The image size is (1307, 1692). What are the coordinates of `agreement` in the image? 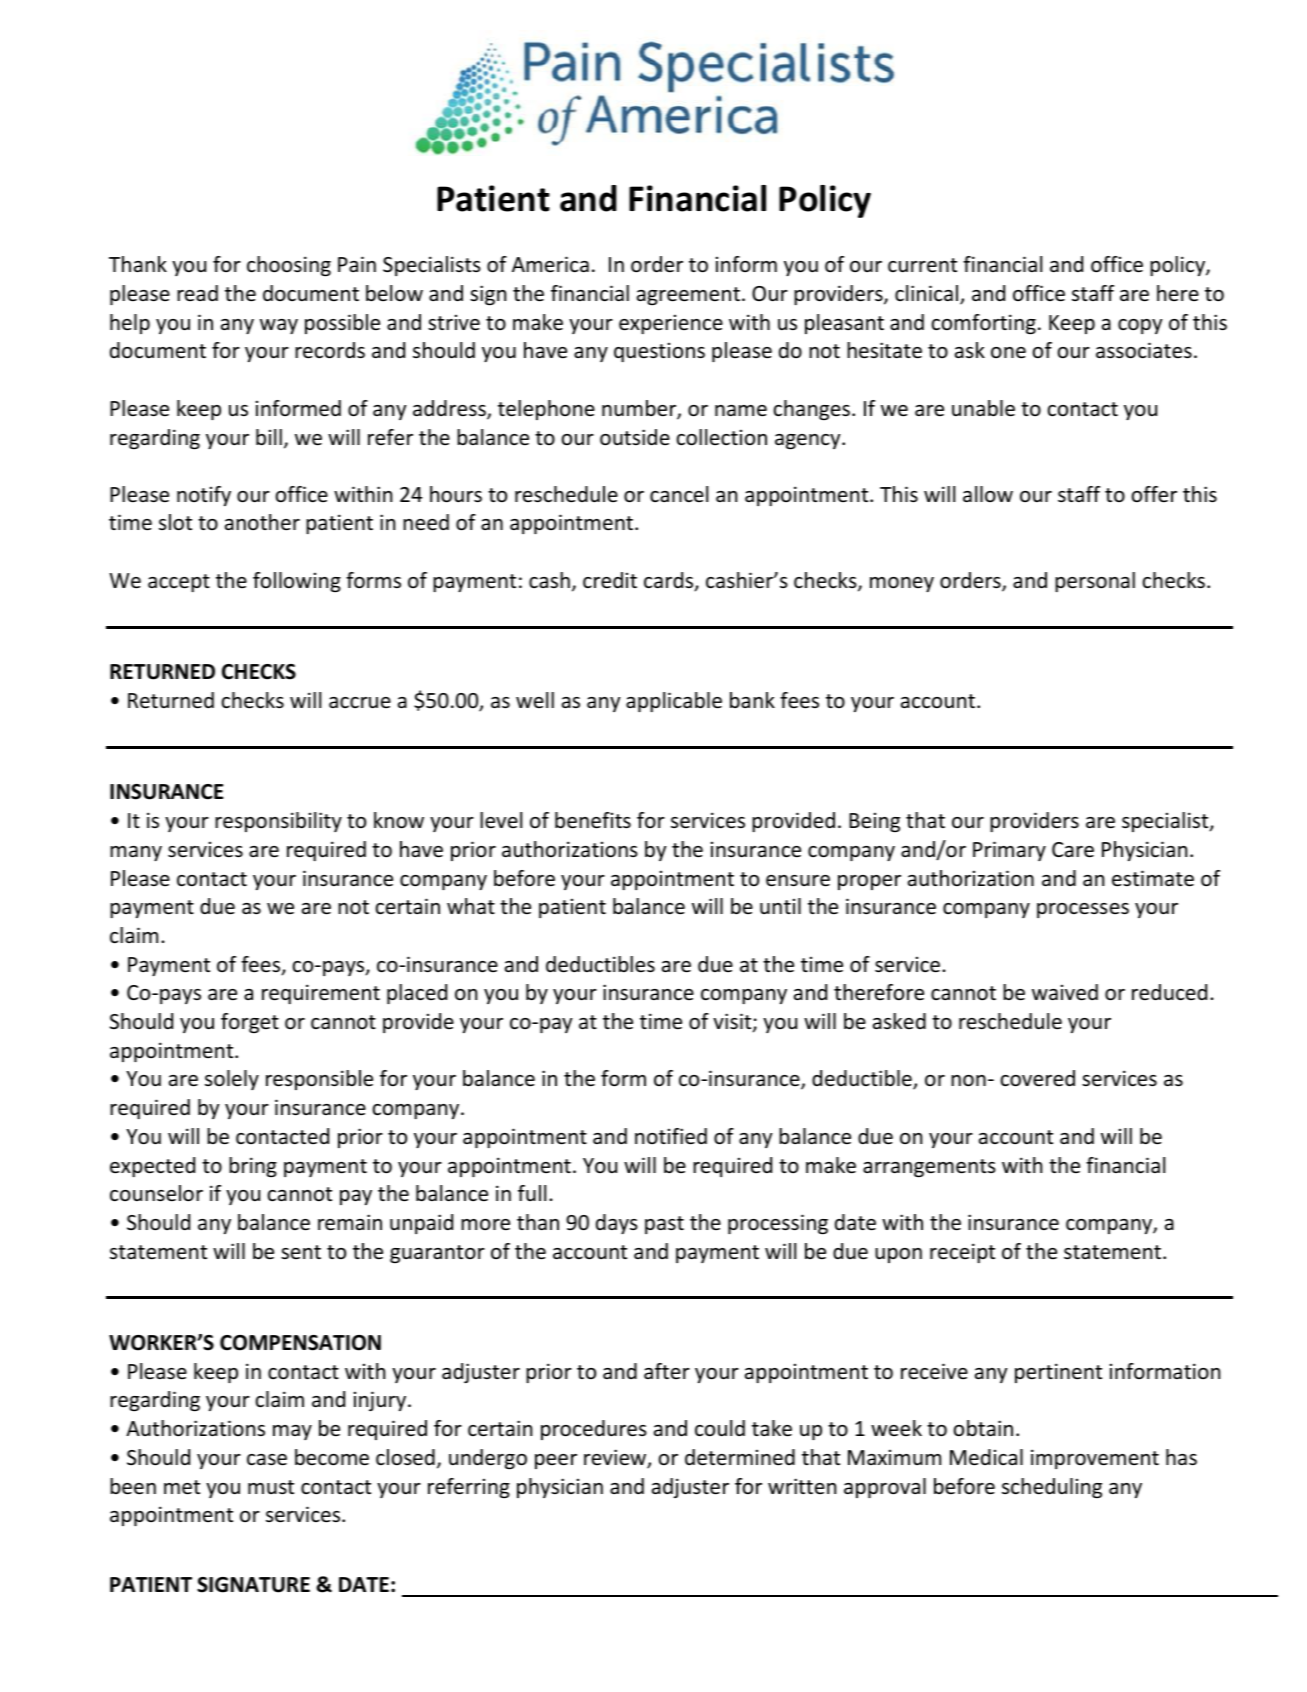 It's located at (688, 296).
